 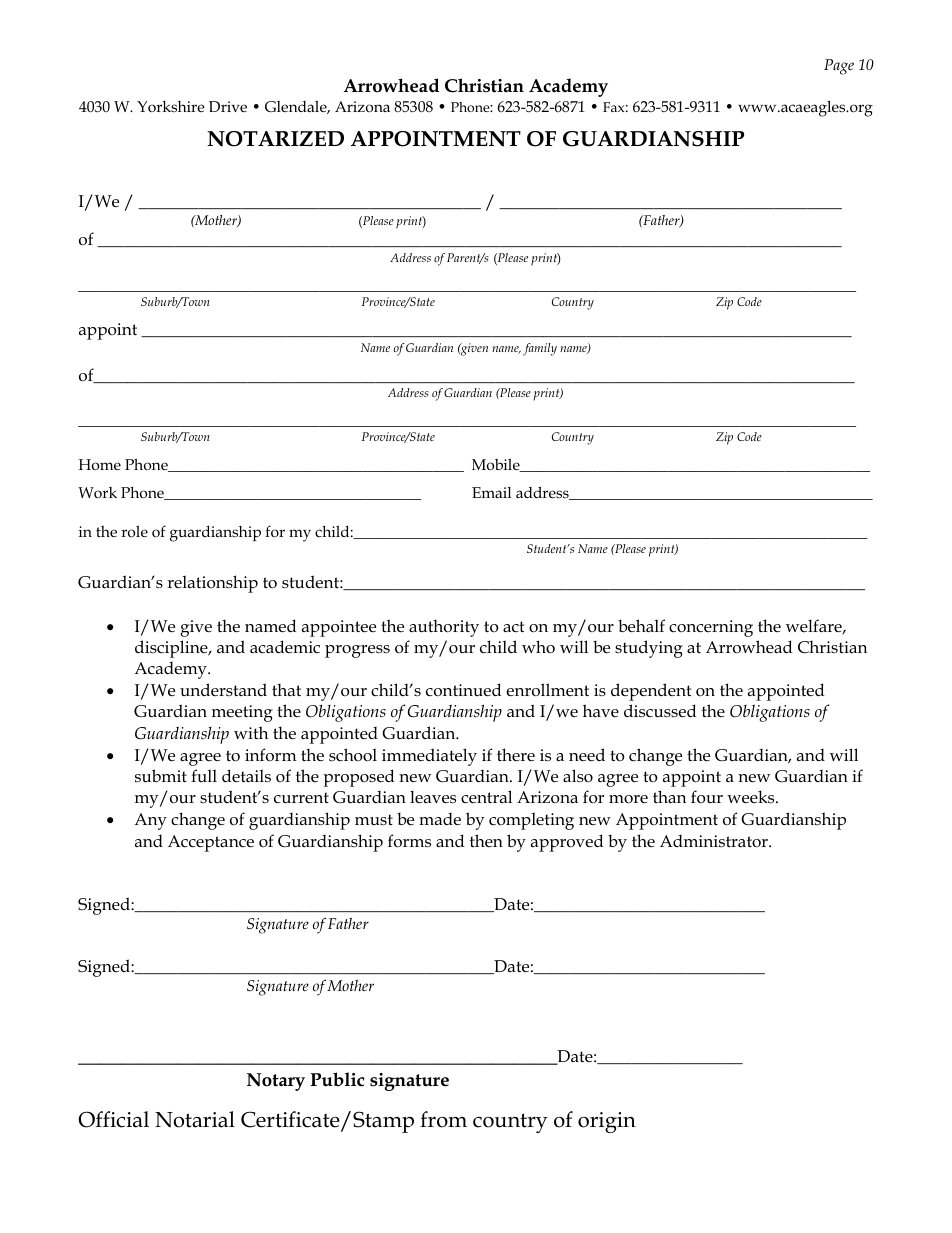 What do you see at coordinates (275, 139) in the document?
I see `NOTARIZED` at bounding box center [275, 139].
